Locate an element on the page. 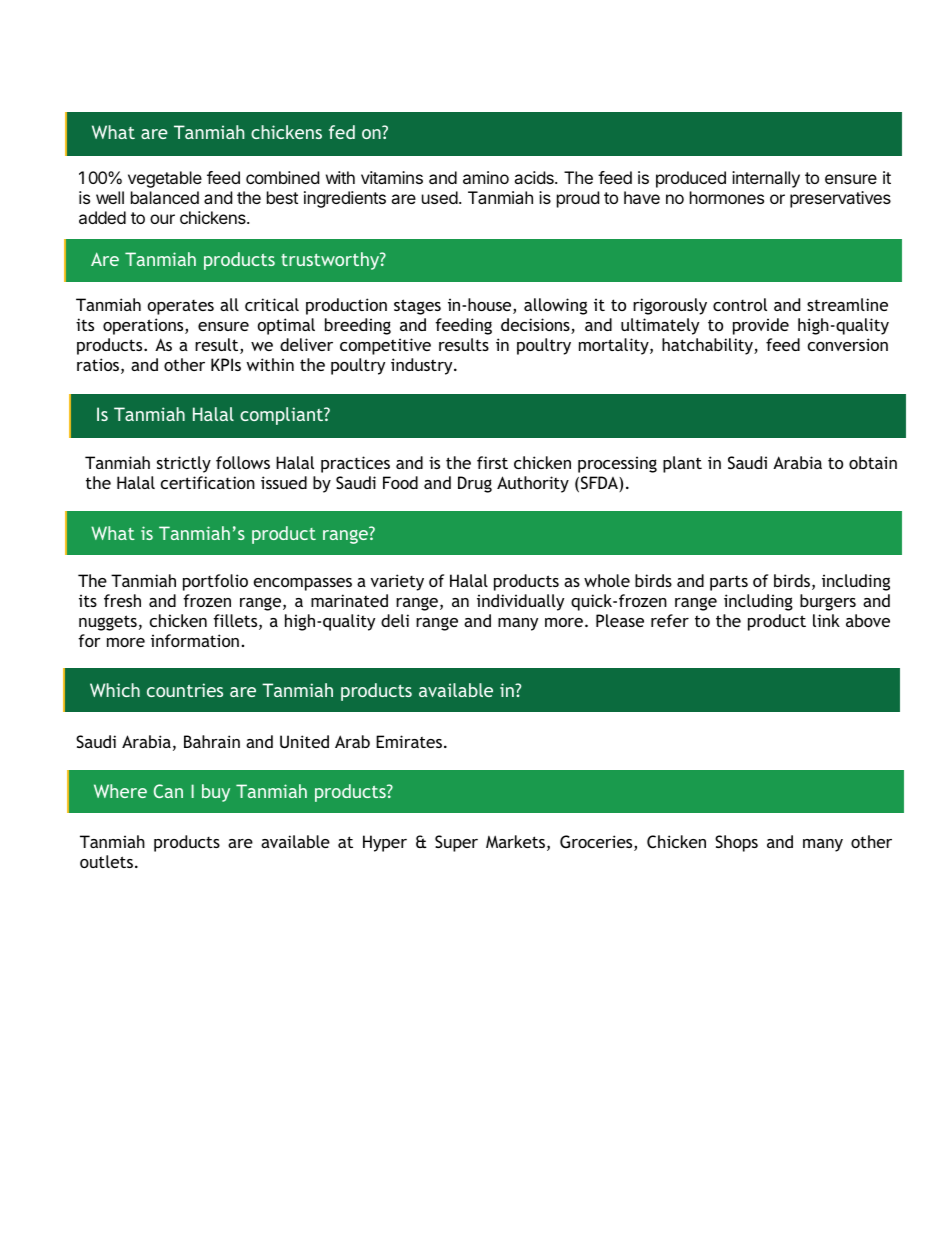 This document has width=952, height=1233. Super is located at coordinates (456, 843).
